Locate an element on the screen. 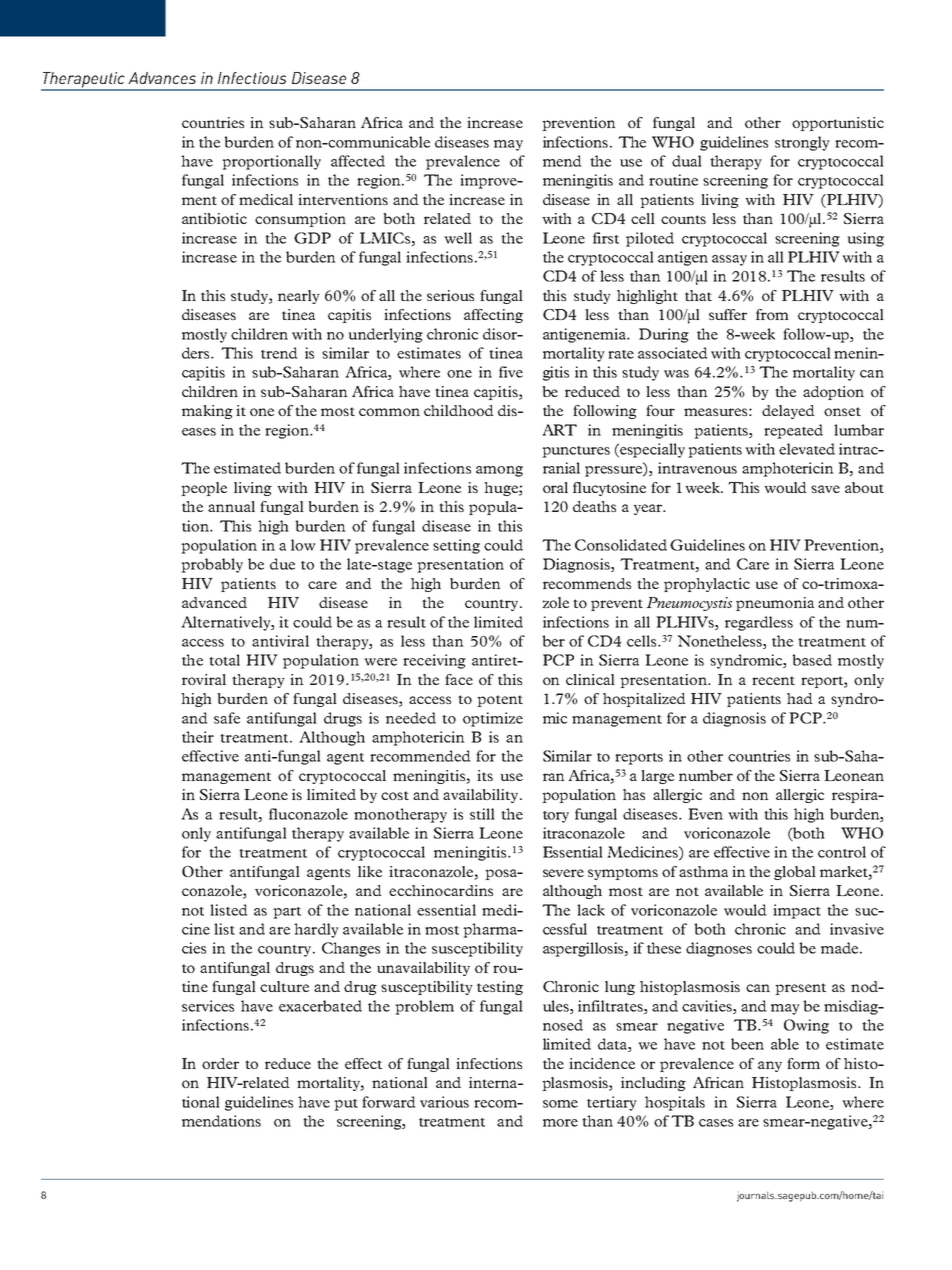 The width and height of the screenshot is (952, 1270). advanced is located at coordinates (214, 602).
